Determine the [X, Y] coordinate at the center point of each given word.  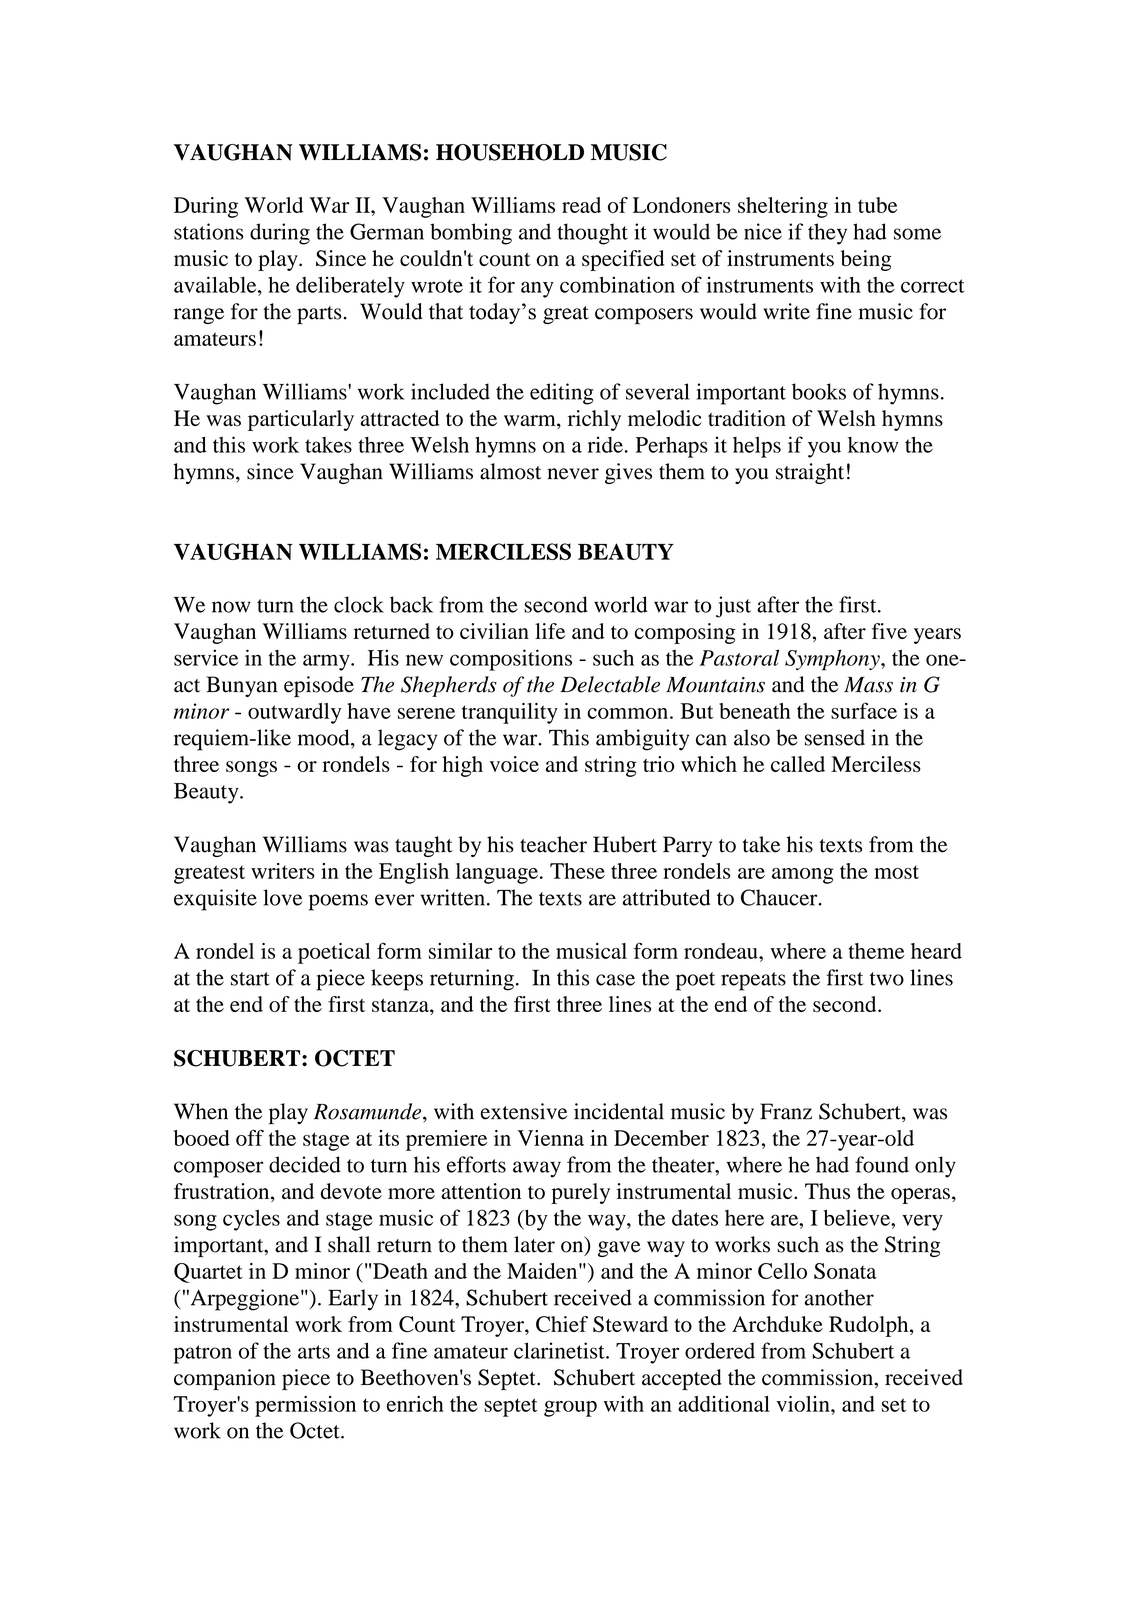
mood [325, 737]
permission [305, 1406]
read [581, 205]
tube [878, 205]
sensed [835, 737]
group [570, 1409]
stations [209, 231]
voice [514, 764]
